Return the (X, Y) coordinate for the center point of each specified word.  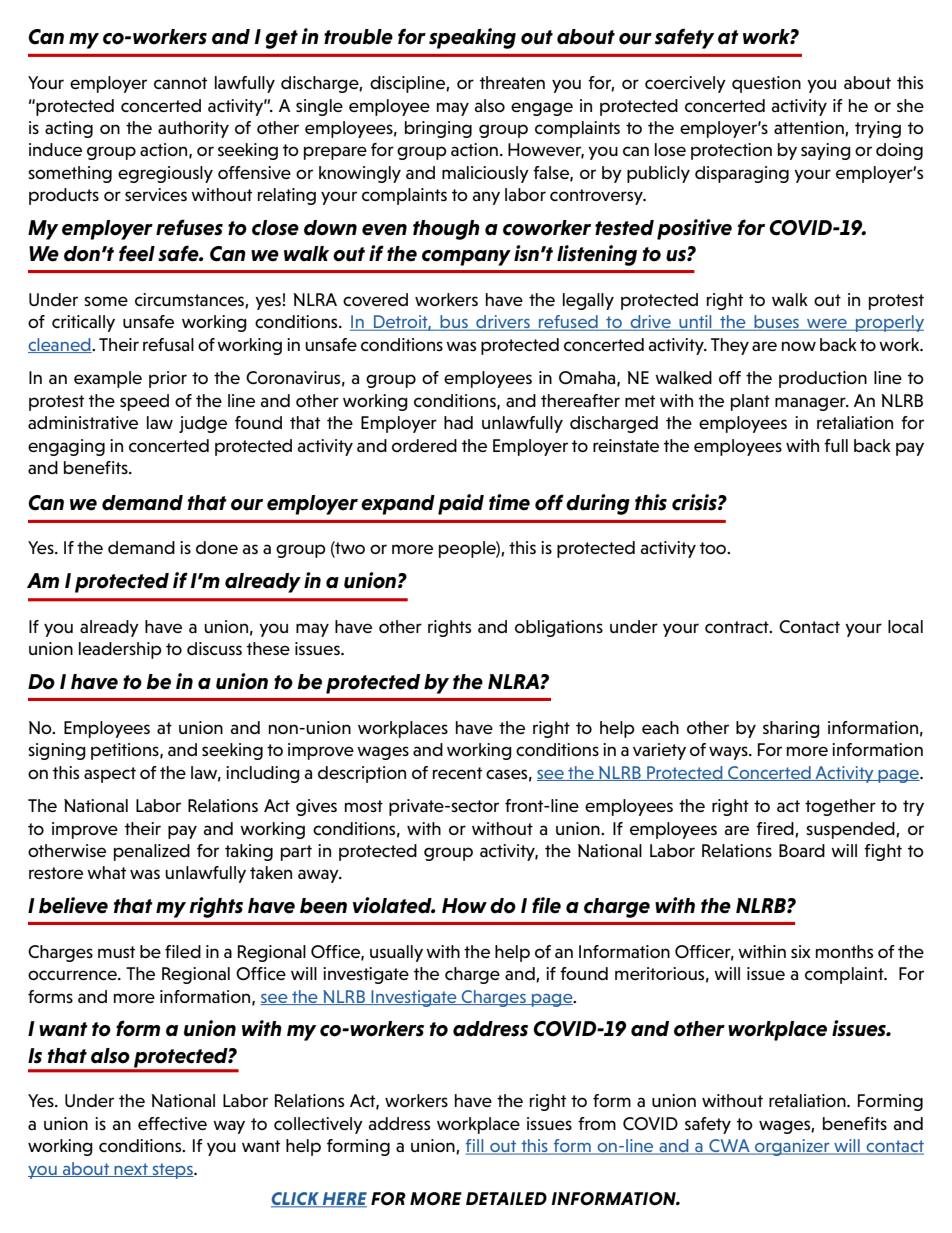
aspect (110, 775)
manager (811, 404)
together (840, 807)
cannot (180, 83)
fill (476, 1147)
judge (203, 424)
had (458, 422)
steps (173, 1171)
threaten (512, 82)
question (766, 84)
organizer (792, 1147)
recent (457, 773)
